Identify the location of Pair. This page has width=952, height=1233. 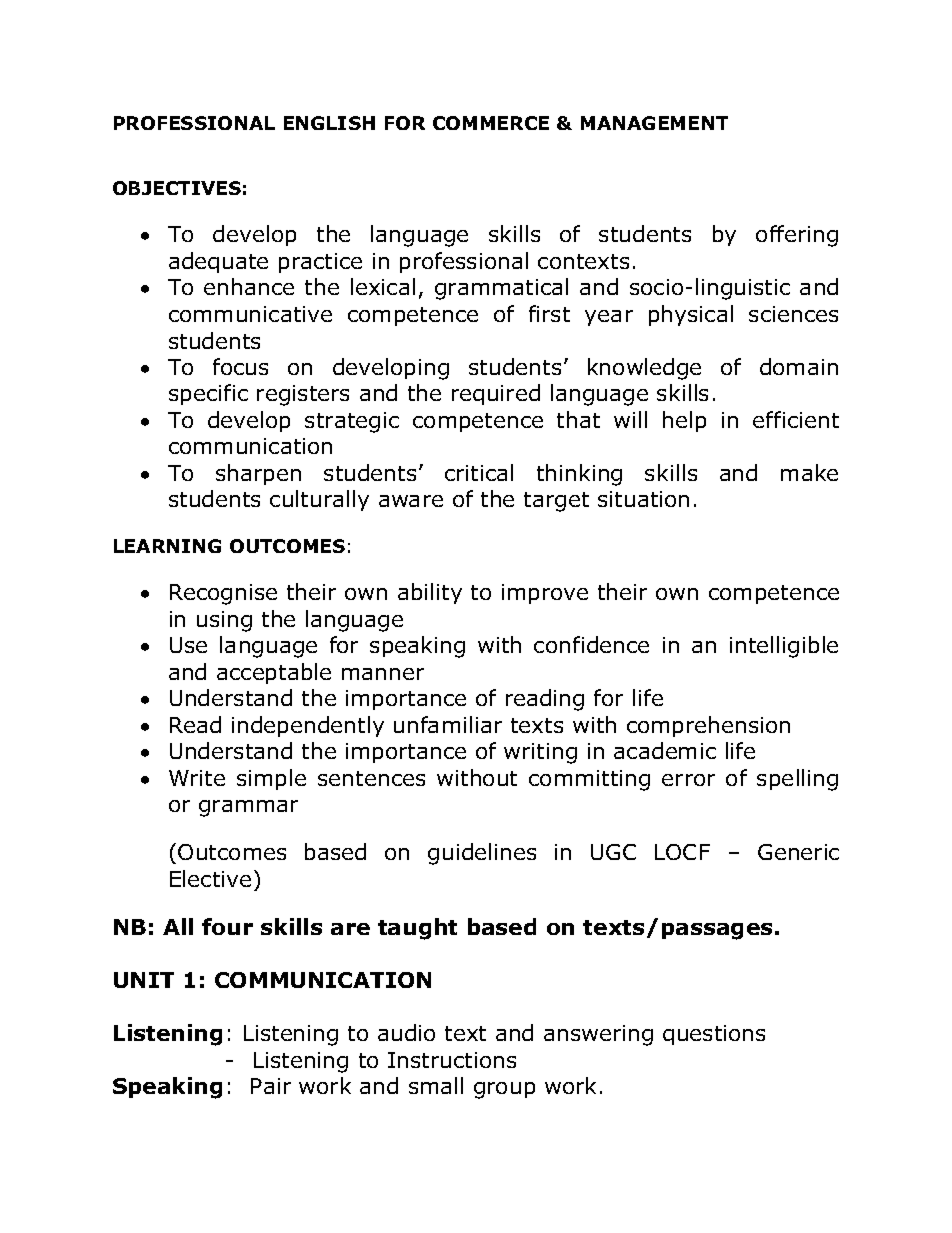
(271, 1086).
